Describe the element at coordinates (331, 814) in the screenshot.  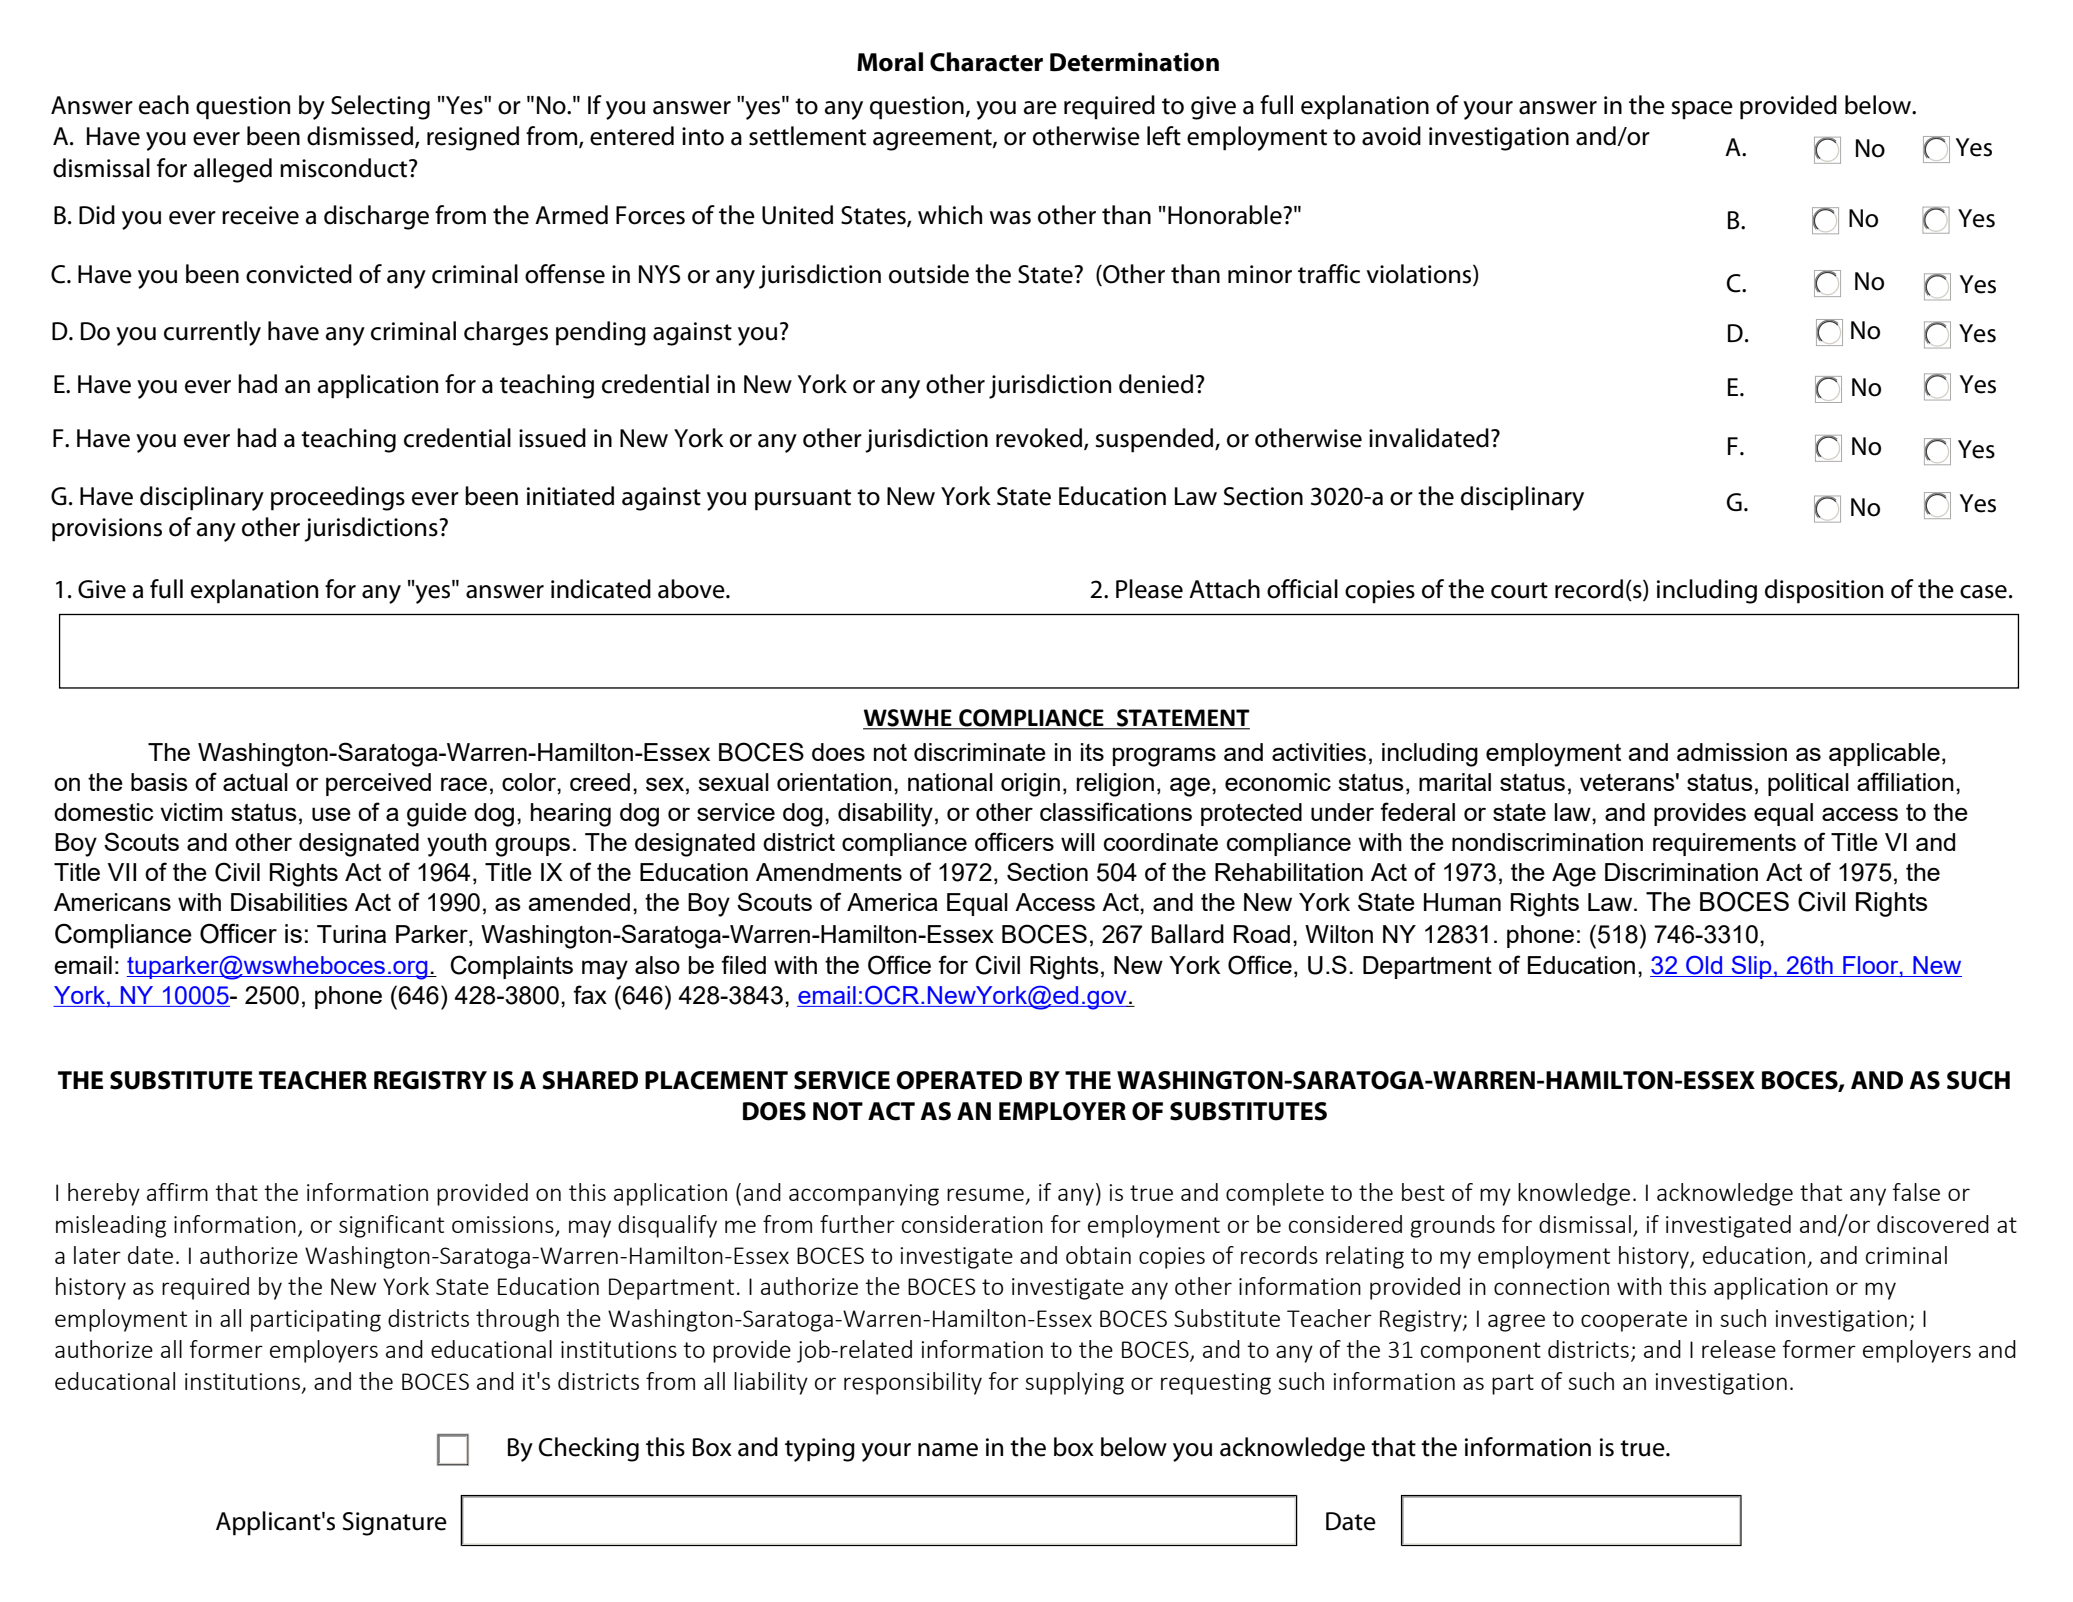
I see `use` at that location.
